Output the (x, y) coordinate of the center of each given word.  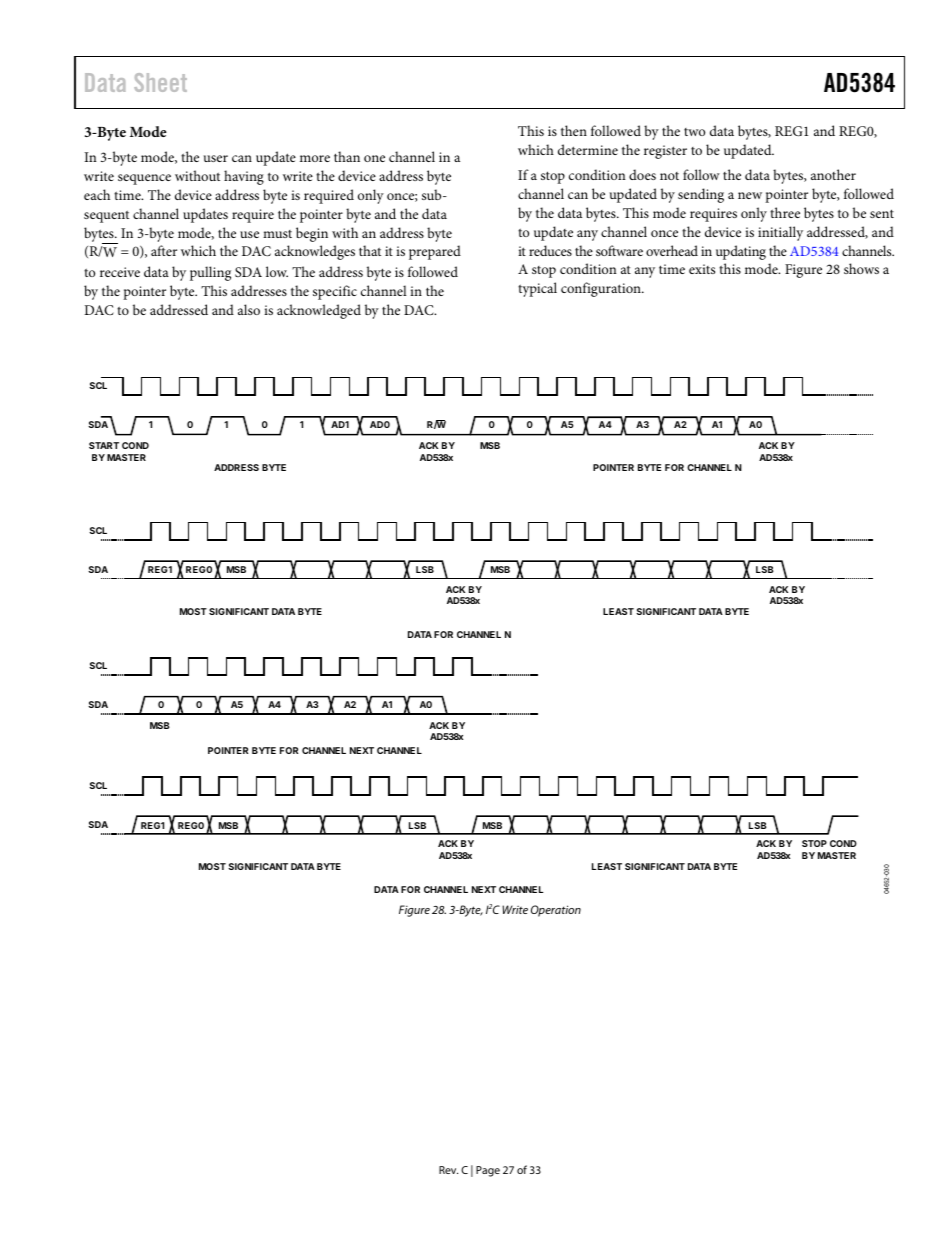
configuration (602, 289)
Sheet (160, 82)
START (104, 445)
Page (488, 1171)
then (574, 130)
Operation (556, 911)
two (694, 132)
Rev (448, 1170)
